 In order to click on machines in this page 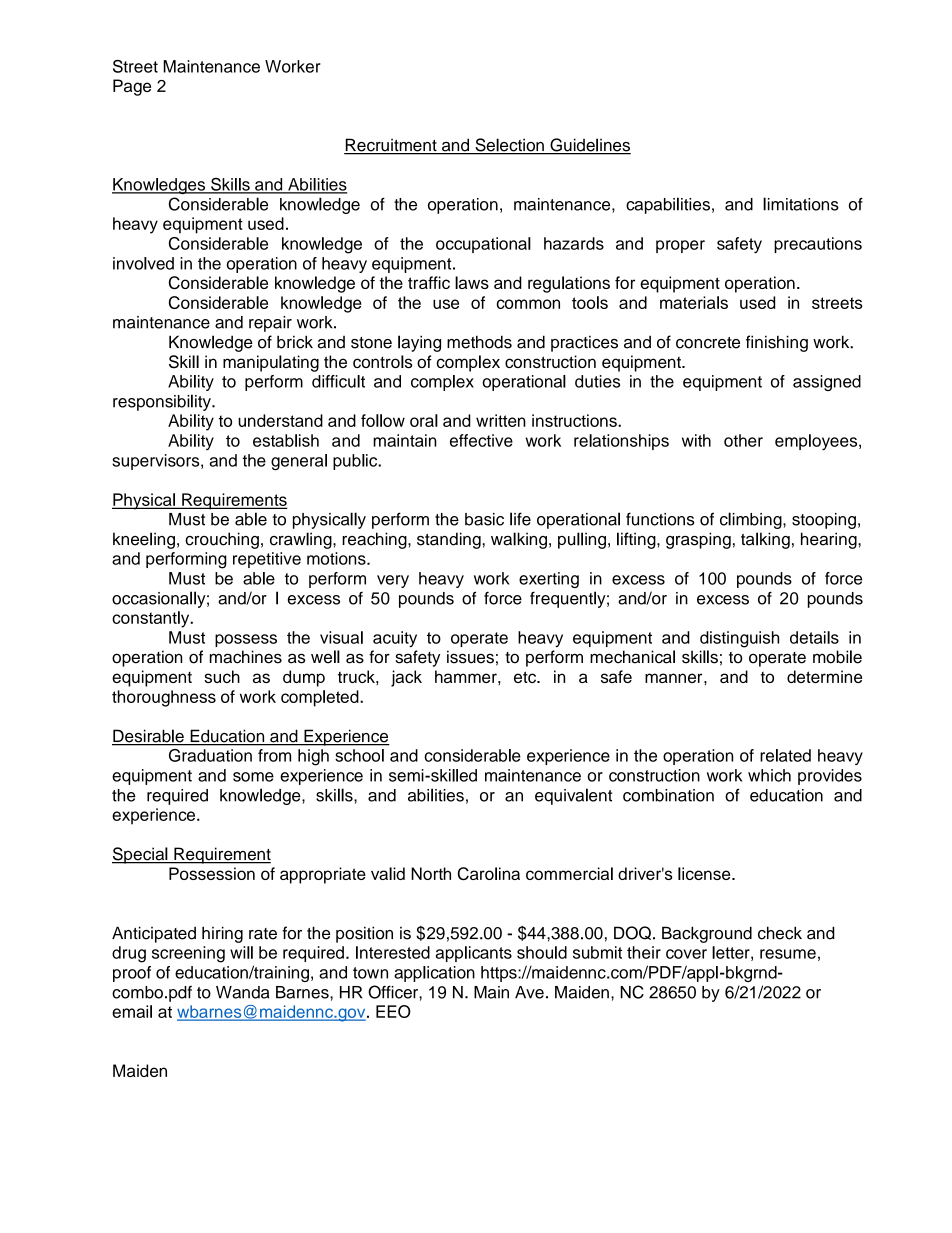, I will do `click(246, 657)`.
